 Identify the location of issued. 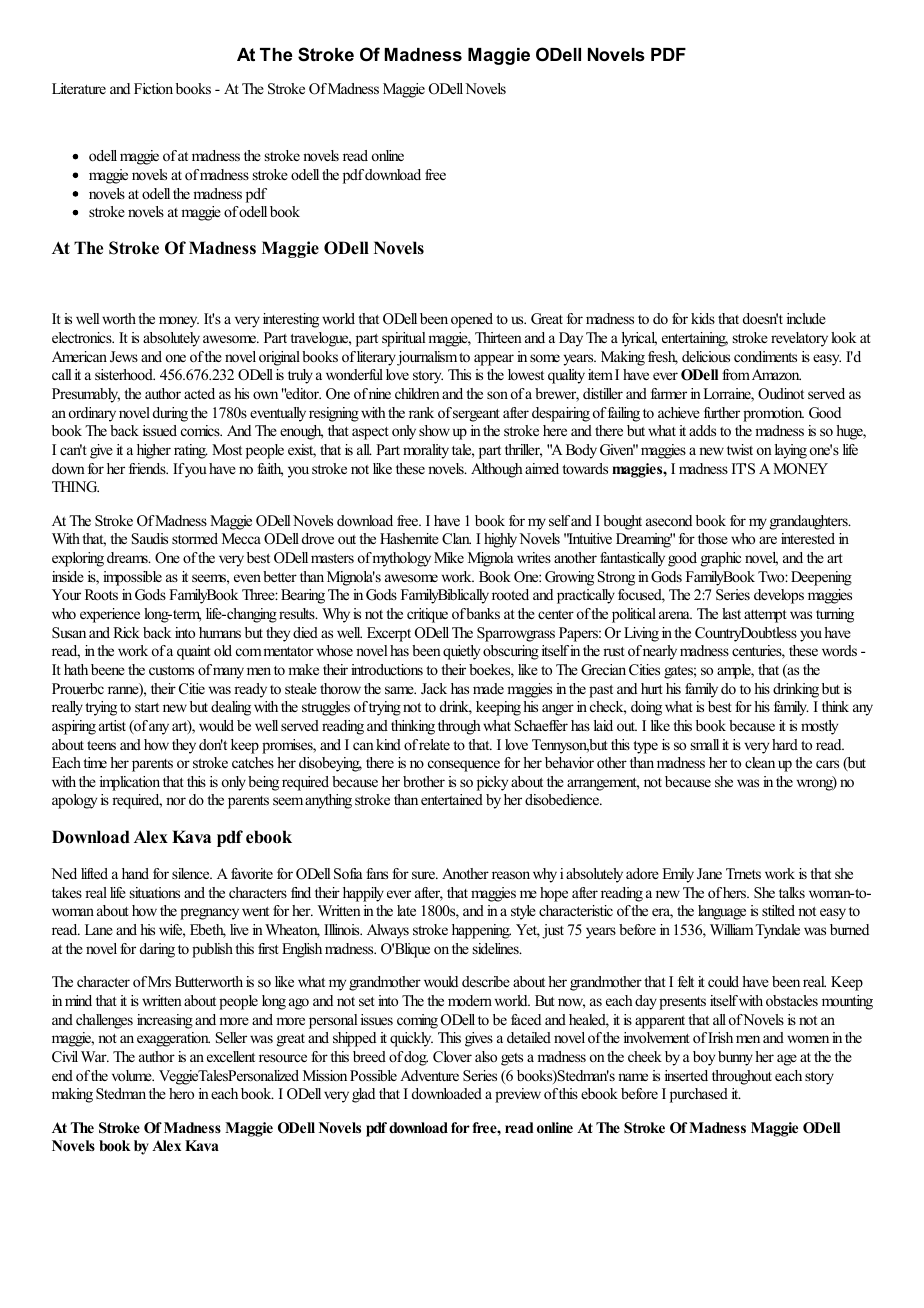
(160, 430).
